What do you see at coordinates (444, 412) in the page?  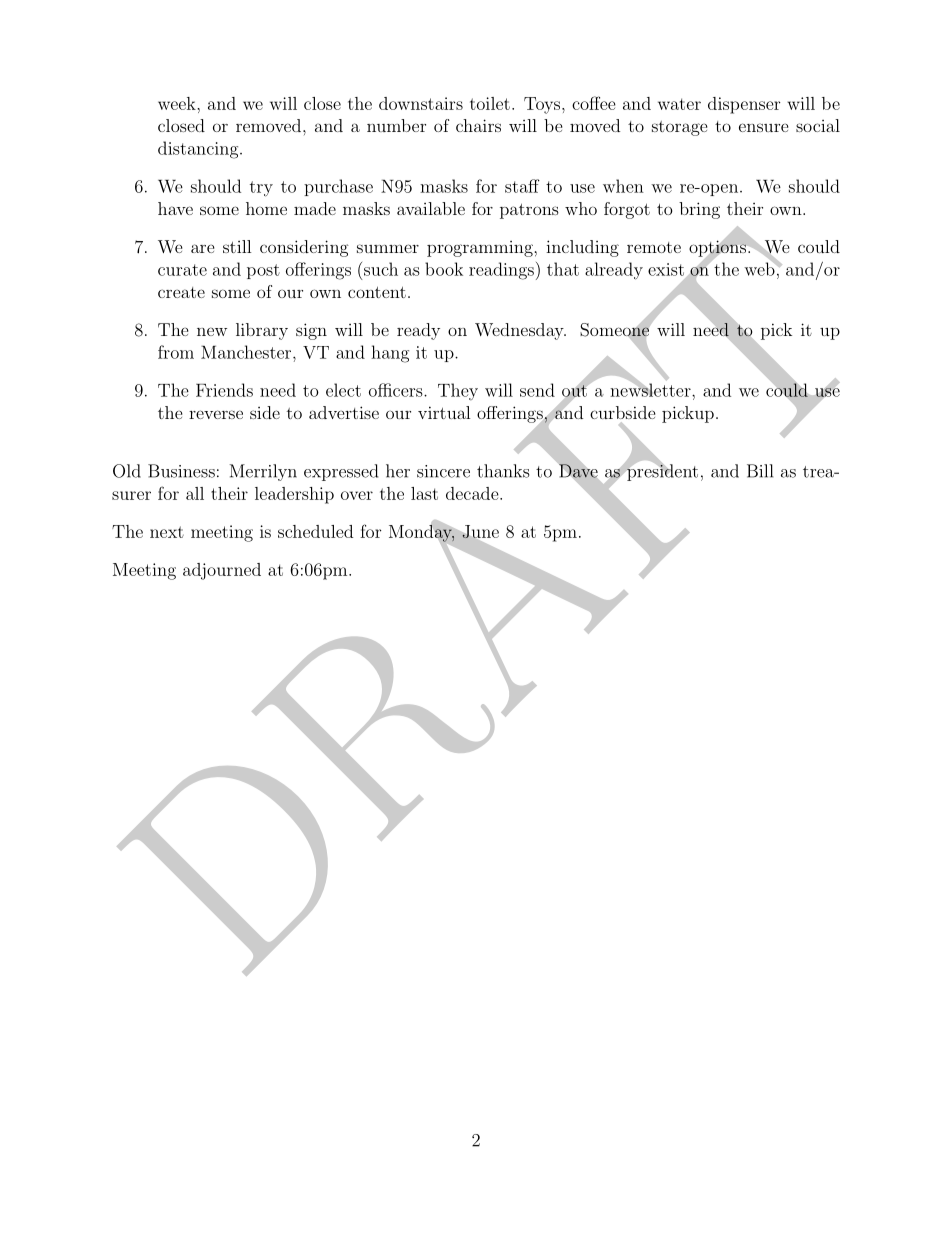 I see `virtual` at bounding box center [444, 412].
